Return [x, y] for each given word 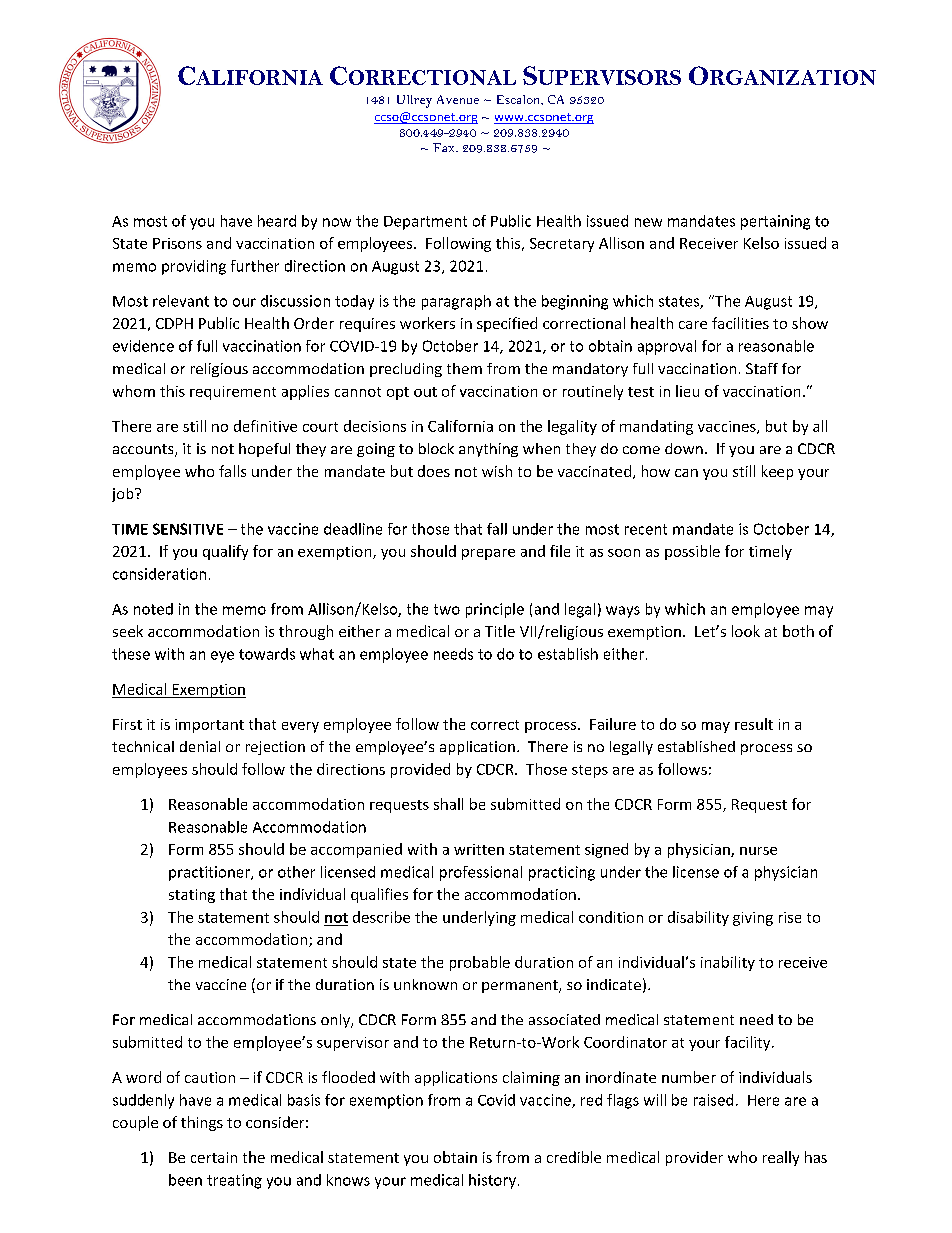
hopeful [264, 450]
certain [214, 1157]
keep [777, 472]
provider [694, 1158]
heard [277, 221]
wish [497, 471]
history [492, 1181]
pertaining [775, 222]
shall [448, 804]
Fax [445, 147]
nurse [758, 851]
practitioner [210, 873]
